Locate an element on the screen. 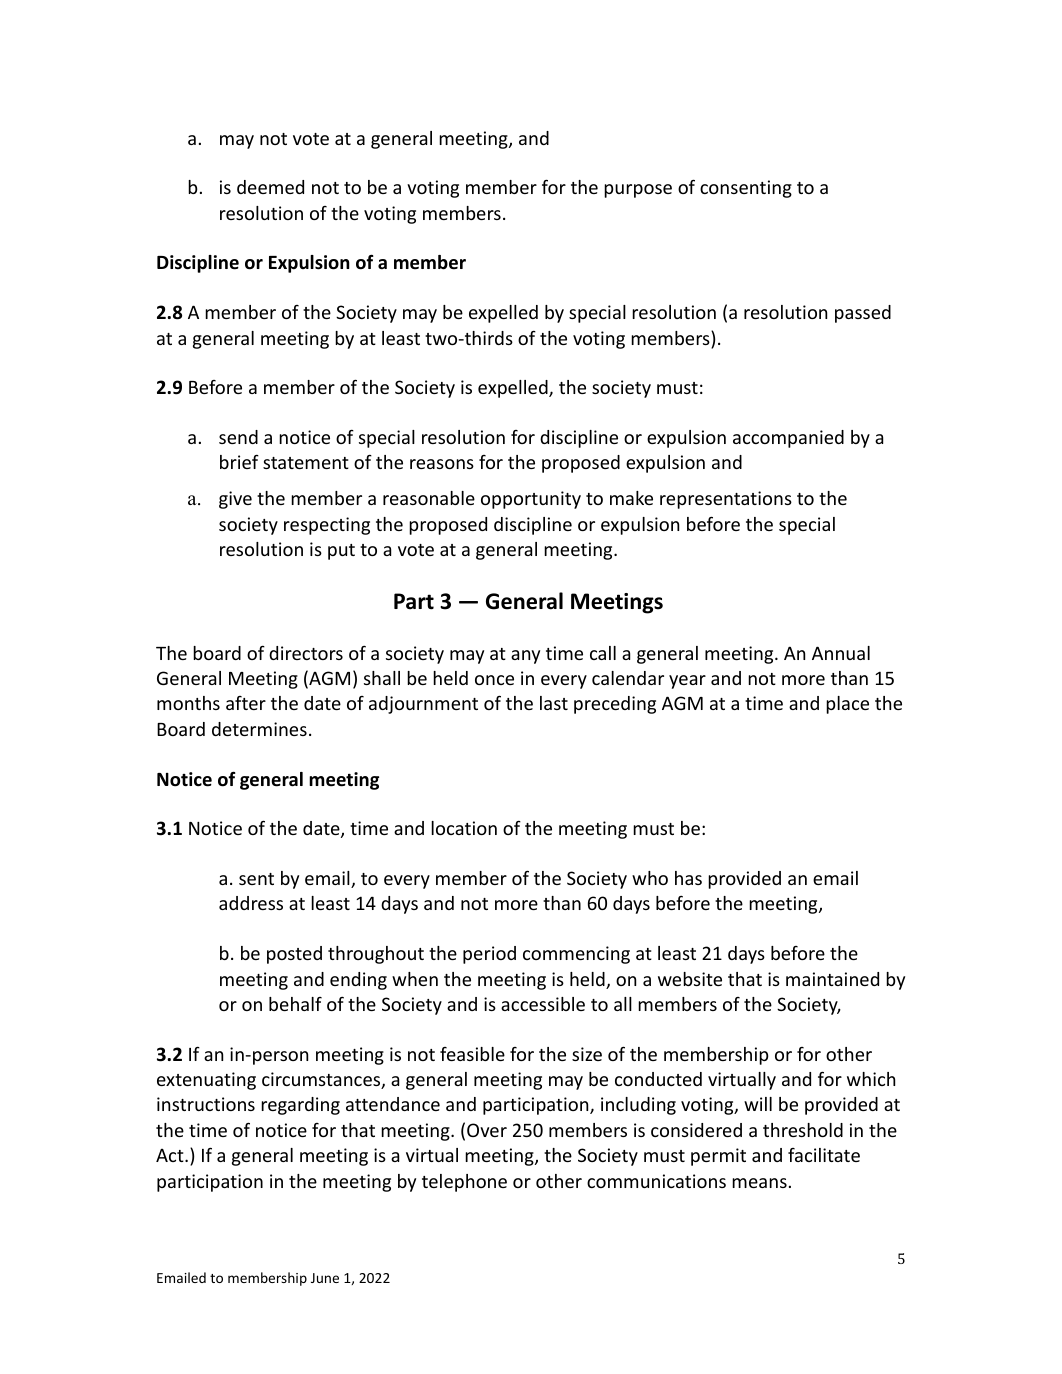 The height and width of the screenshot is (1374, 1062). place is located at coordinates (847, 705).
